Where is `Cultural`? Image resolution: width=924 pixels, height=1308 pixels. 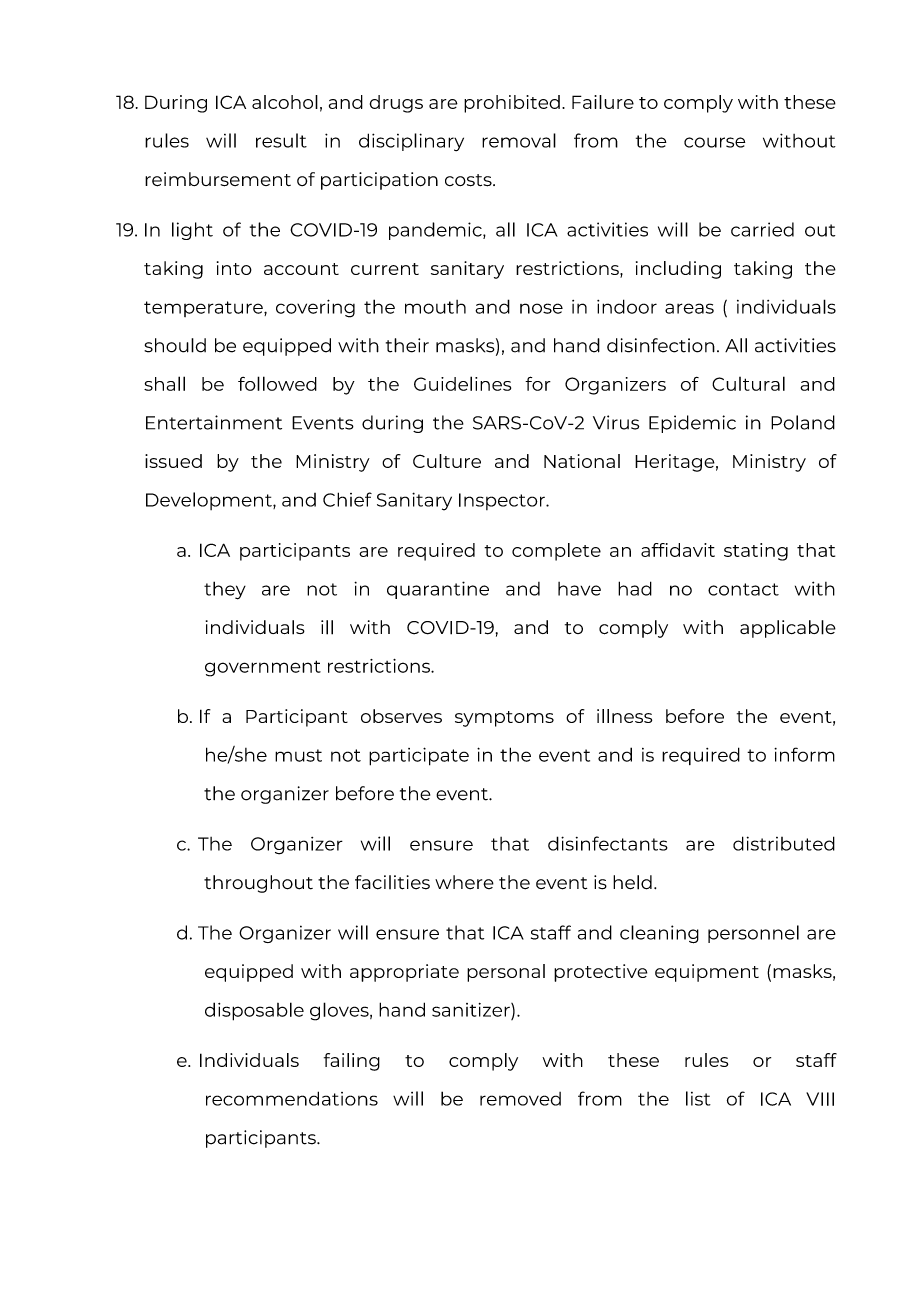 Cultural is located at coordinates (748, 383).
